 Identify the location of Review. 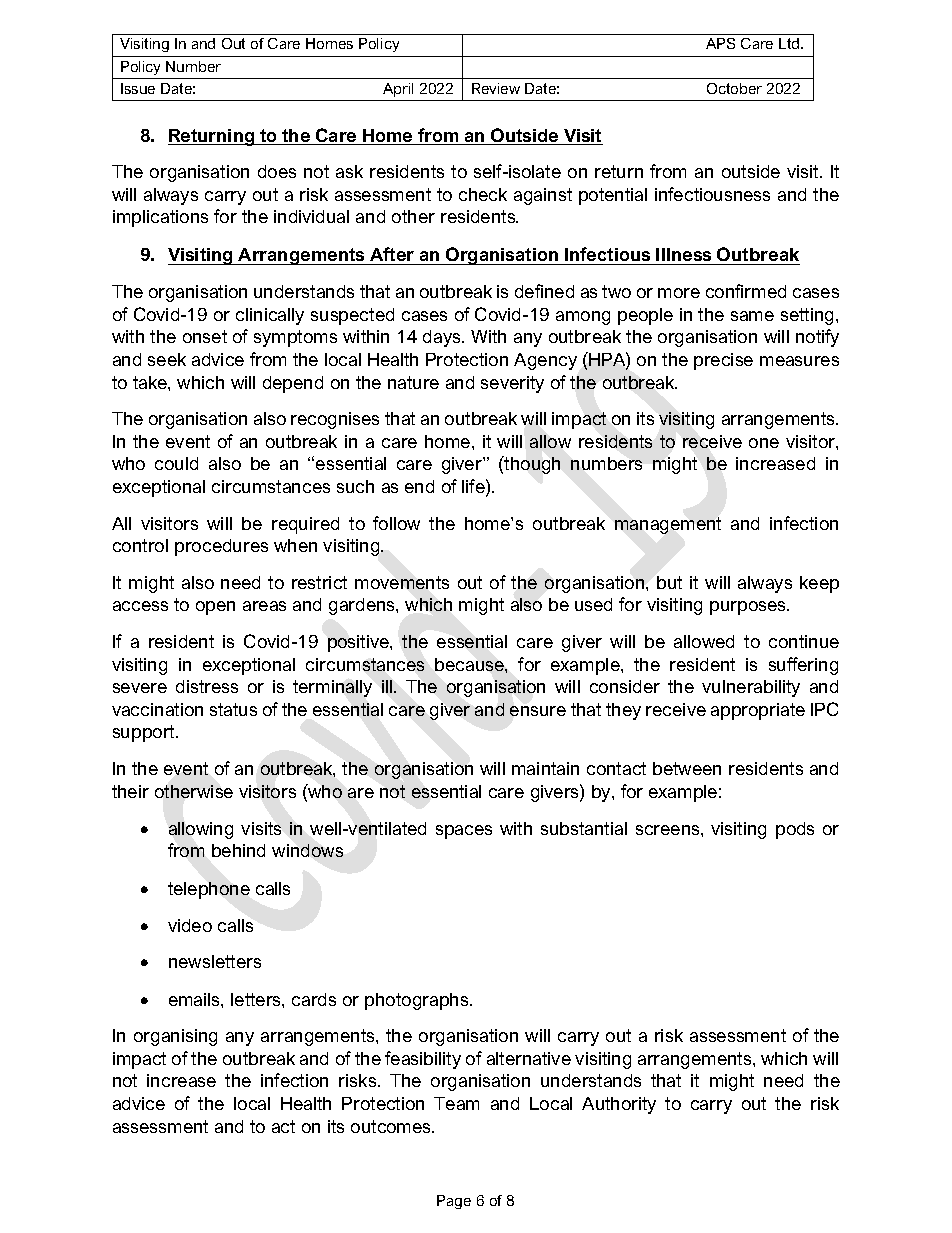
(496, 88).
